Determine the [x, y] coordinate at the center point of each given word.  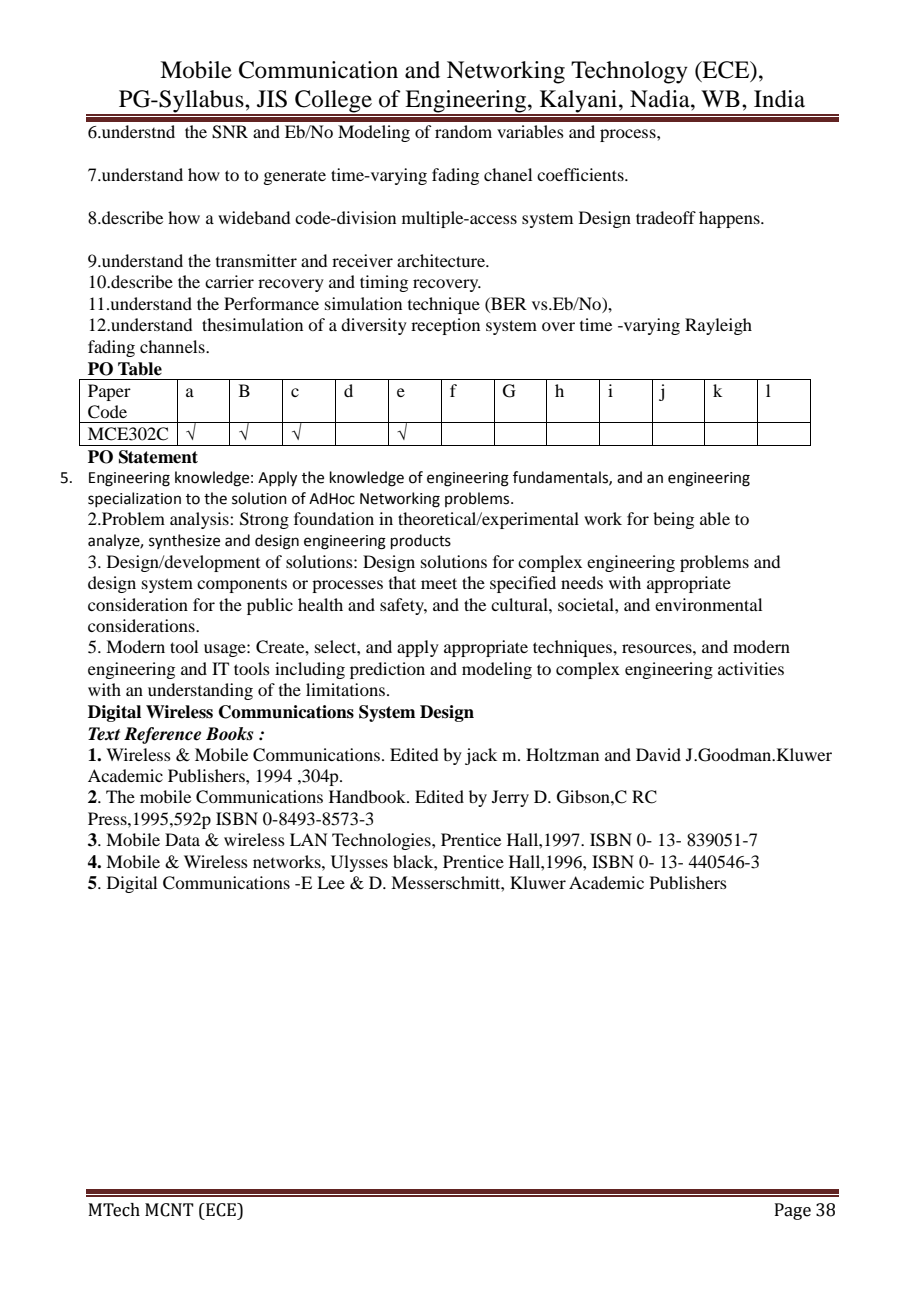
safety [403, 606]
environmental [708, 604]
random [463, 131]
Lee [331, 882]
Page [793, 1211]
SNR [230, 132]
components [242, 585]
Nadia [661, 99]
